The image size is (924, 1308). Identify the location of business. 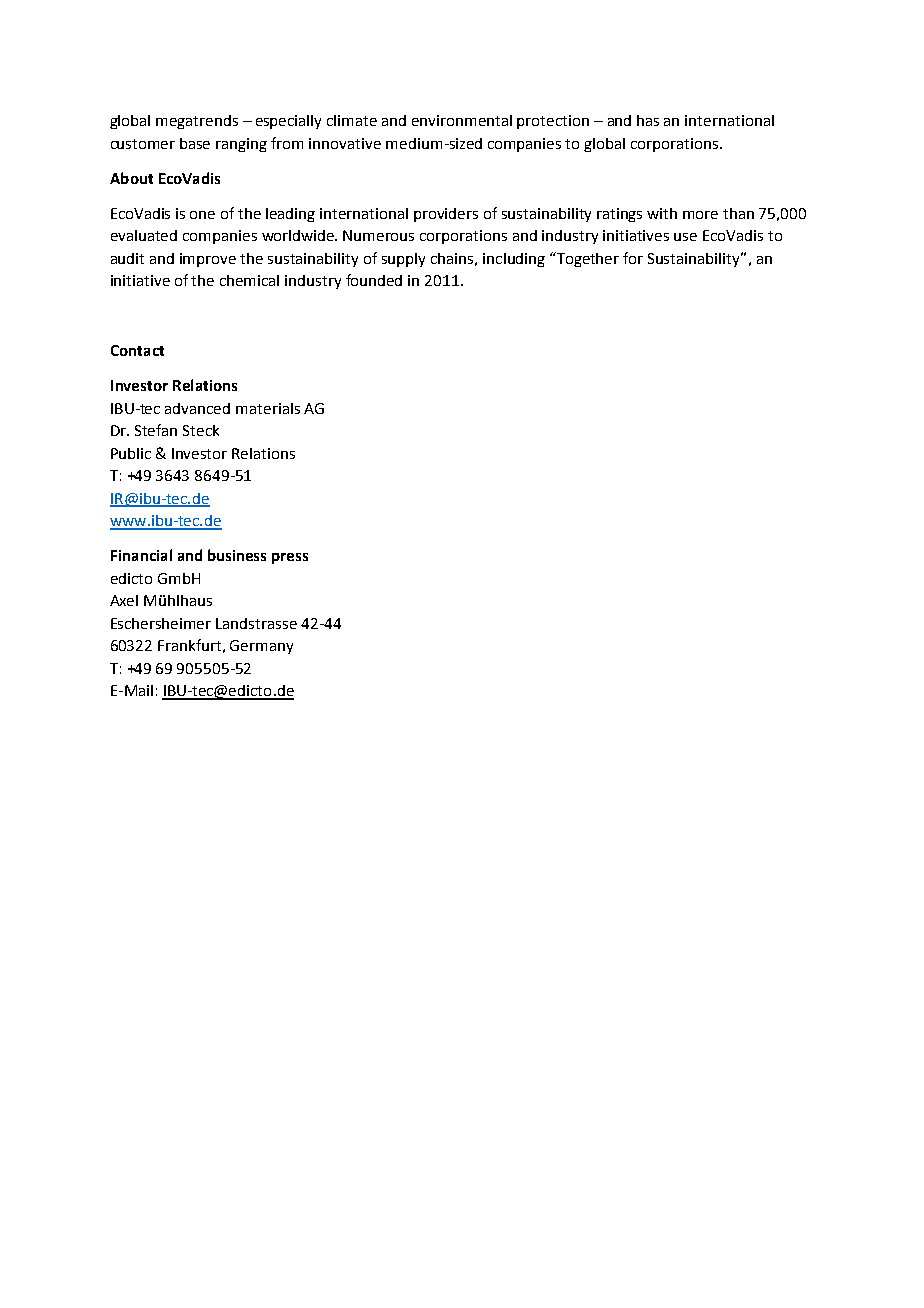
(237, 555).
